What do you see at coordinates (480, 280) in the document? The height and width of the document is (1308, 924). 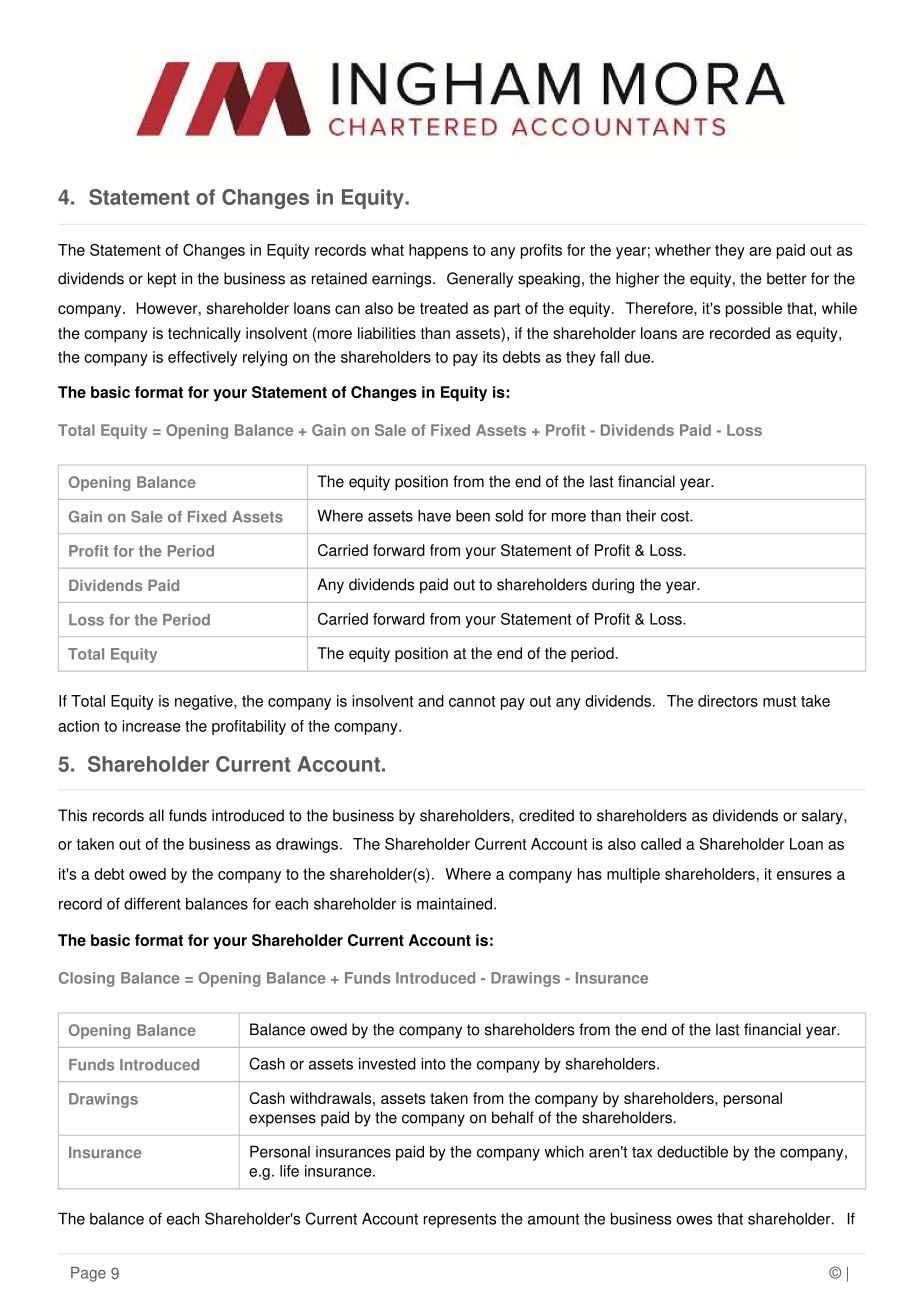 I see `Generally` at bounding box center [480, 280].
